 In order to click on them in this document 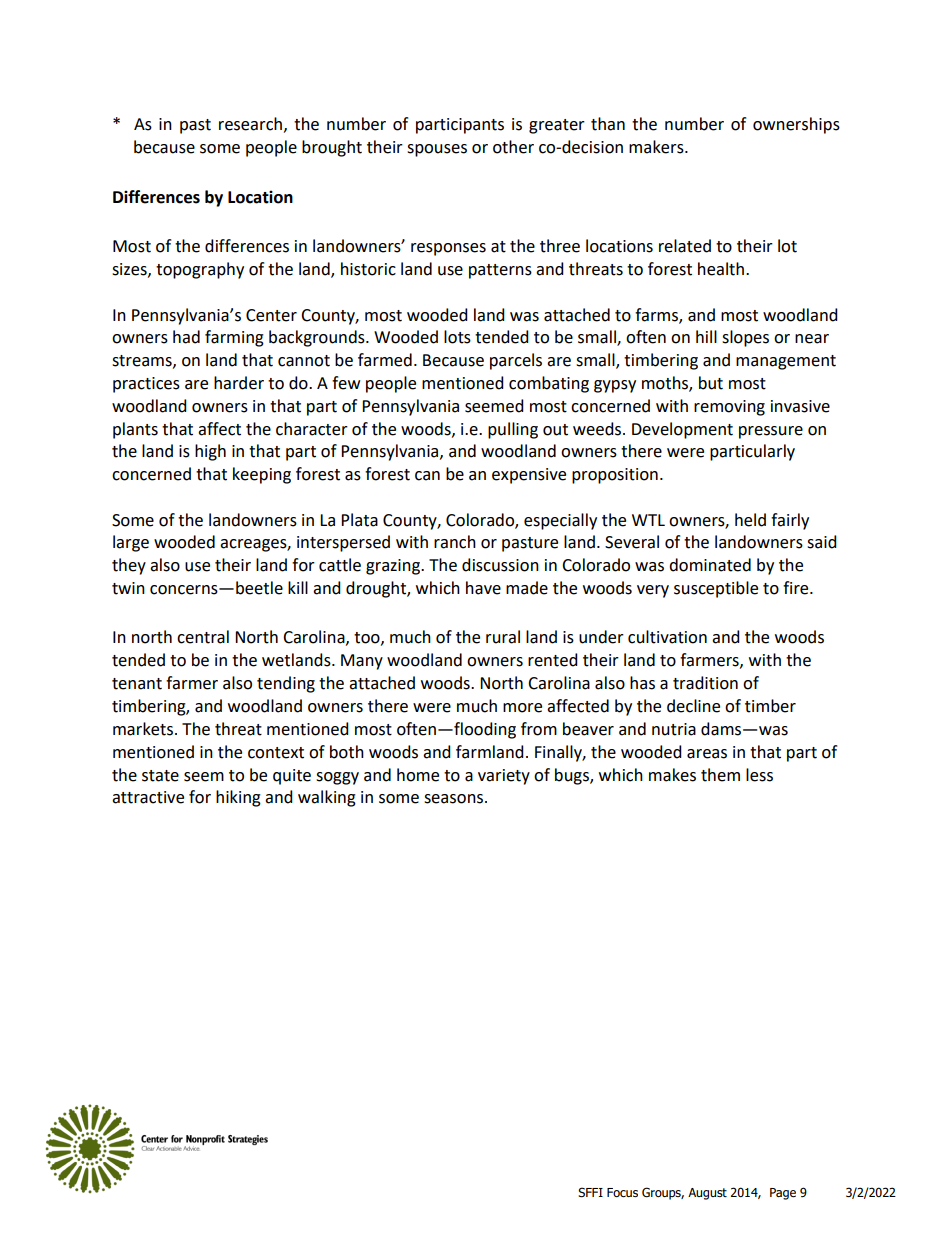, I will do `click(720, 775)`.
